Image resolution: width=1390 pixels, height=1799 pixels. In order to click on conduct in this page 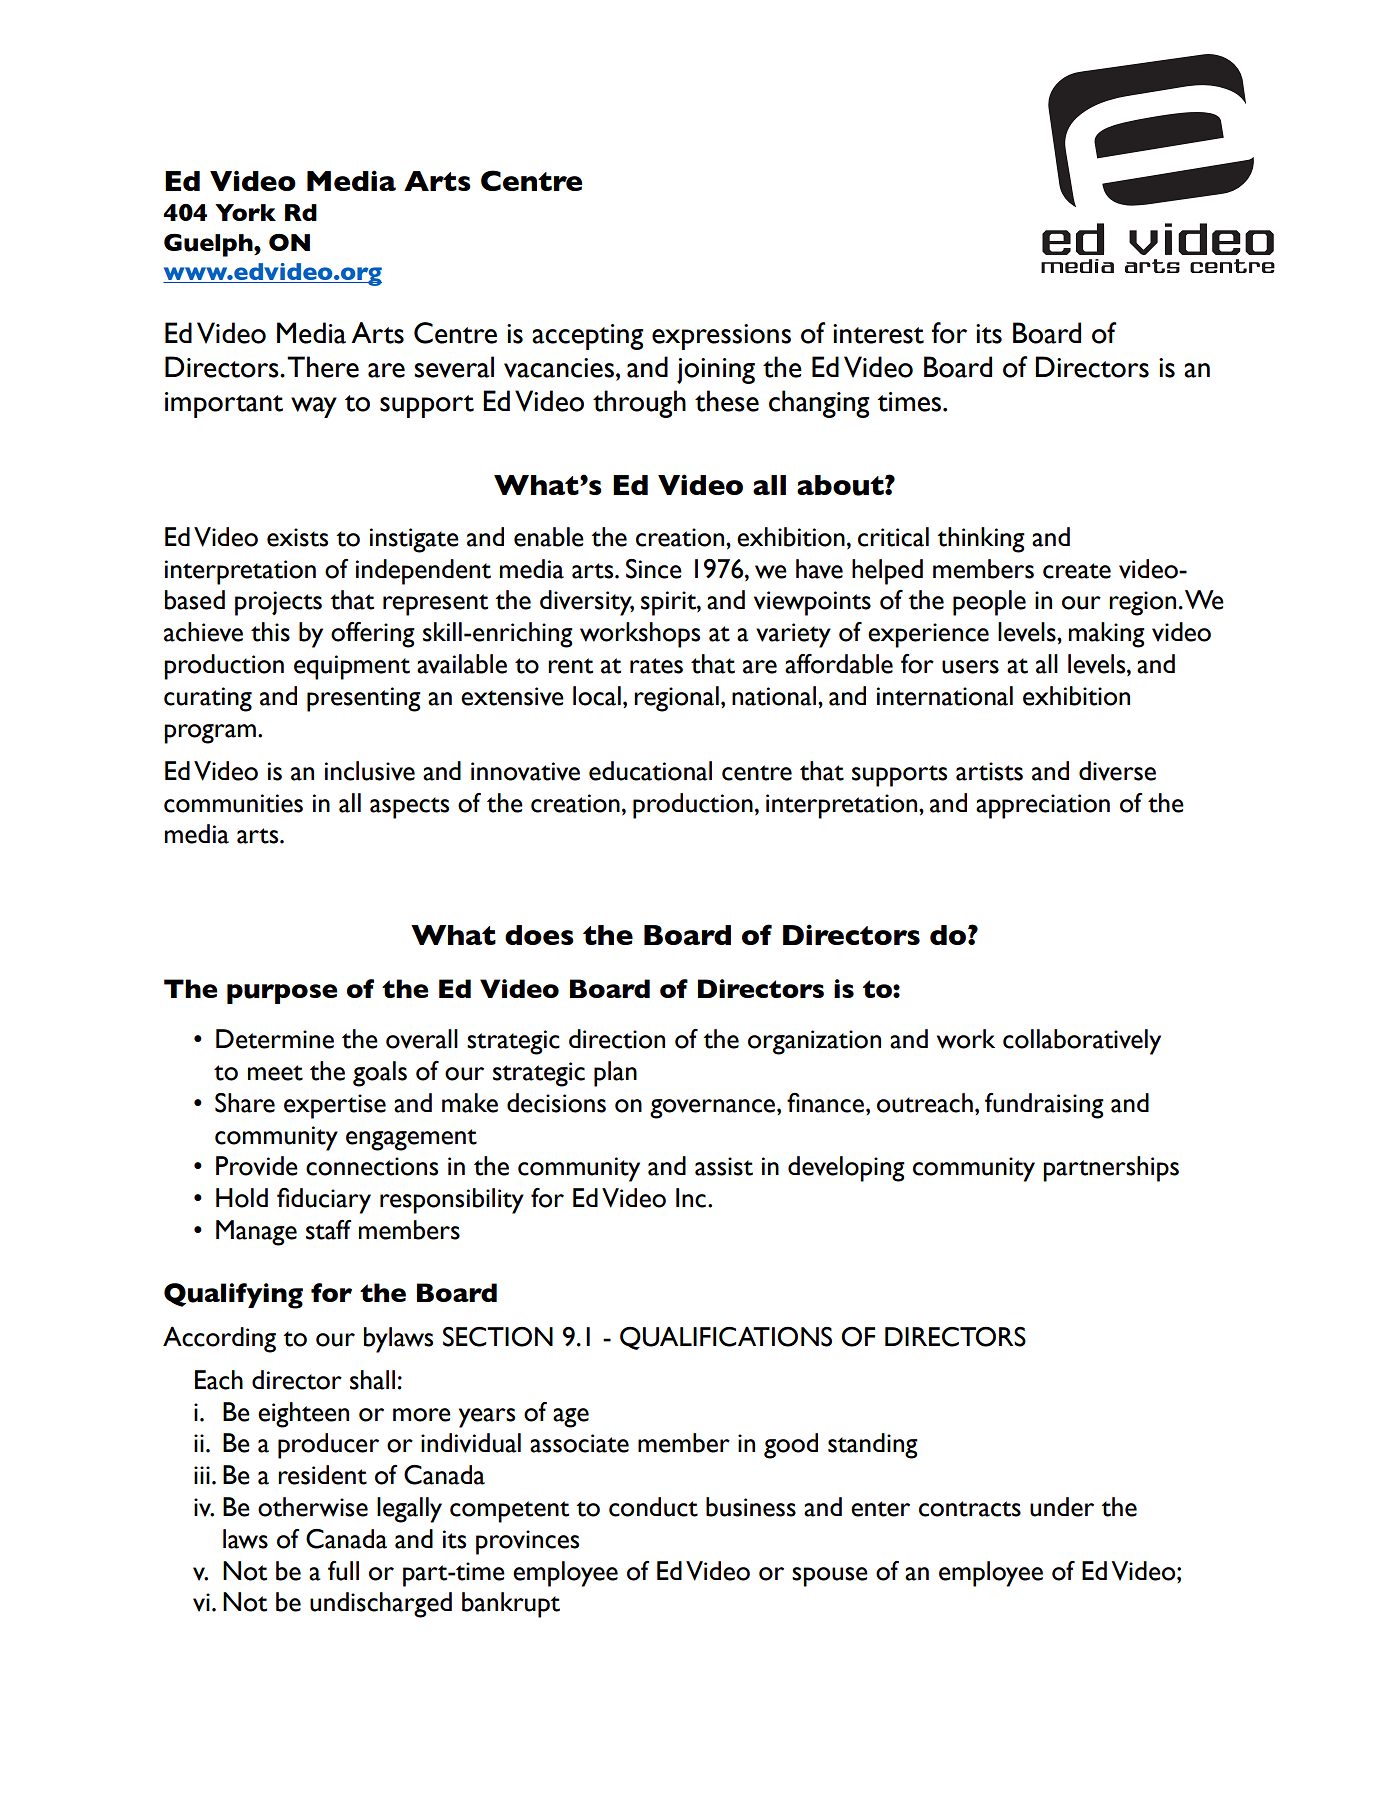, I will do `click(653, 1507)`.
